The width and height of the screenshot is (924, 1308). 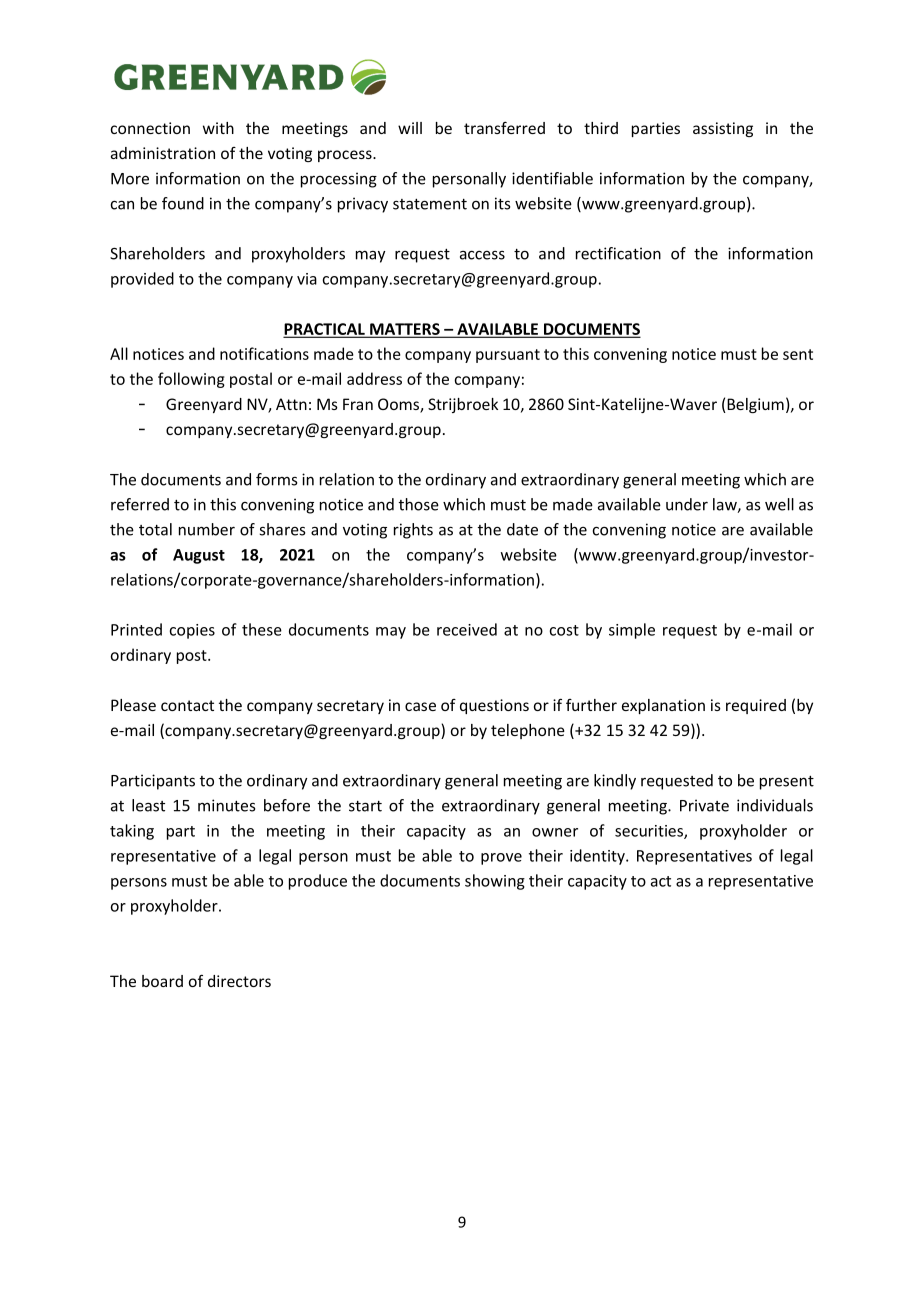 I want to click on case, so click(x=420, y=706).
